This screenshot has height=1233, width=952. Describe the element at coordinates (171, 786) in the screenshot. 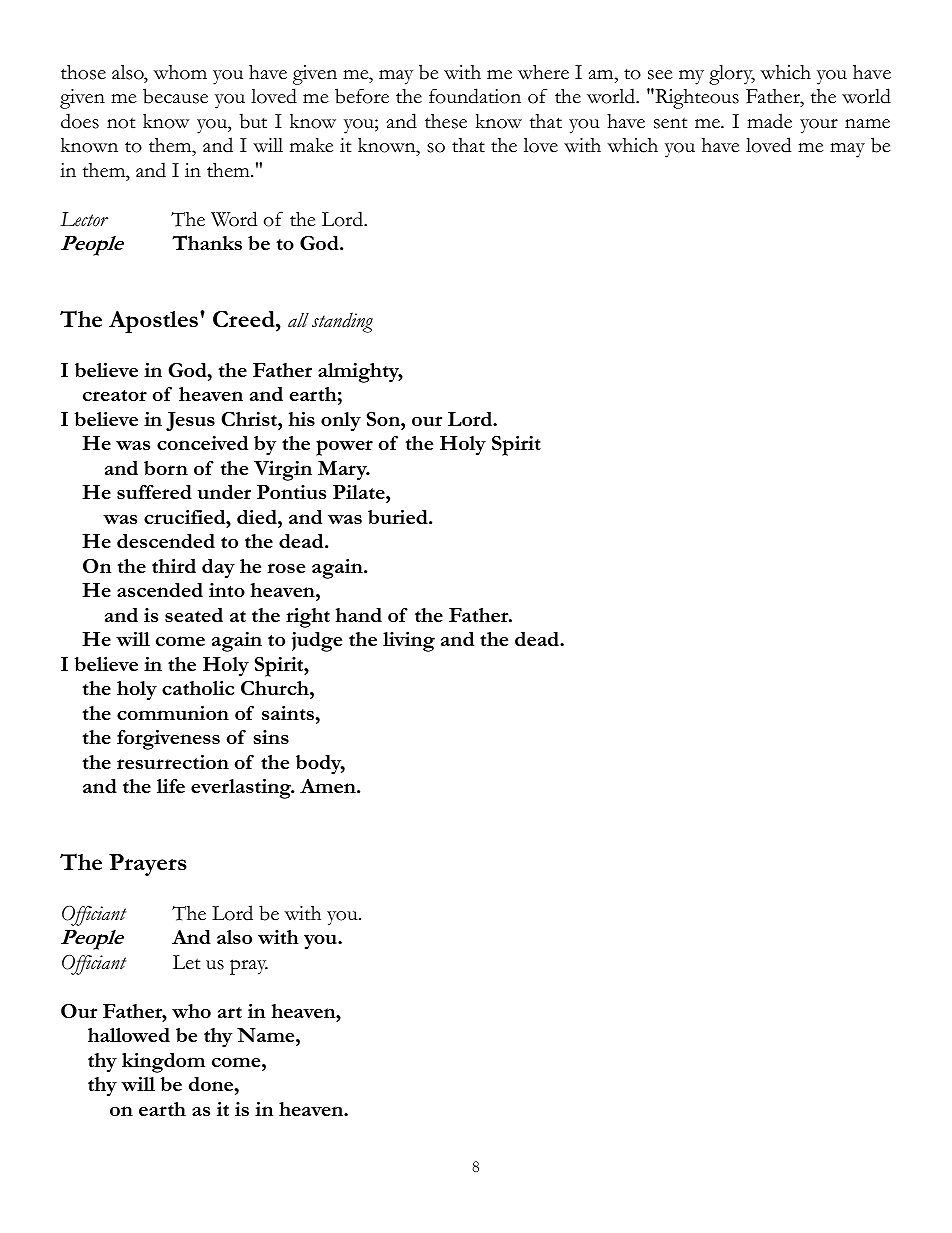

I see `life` at that location.
